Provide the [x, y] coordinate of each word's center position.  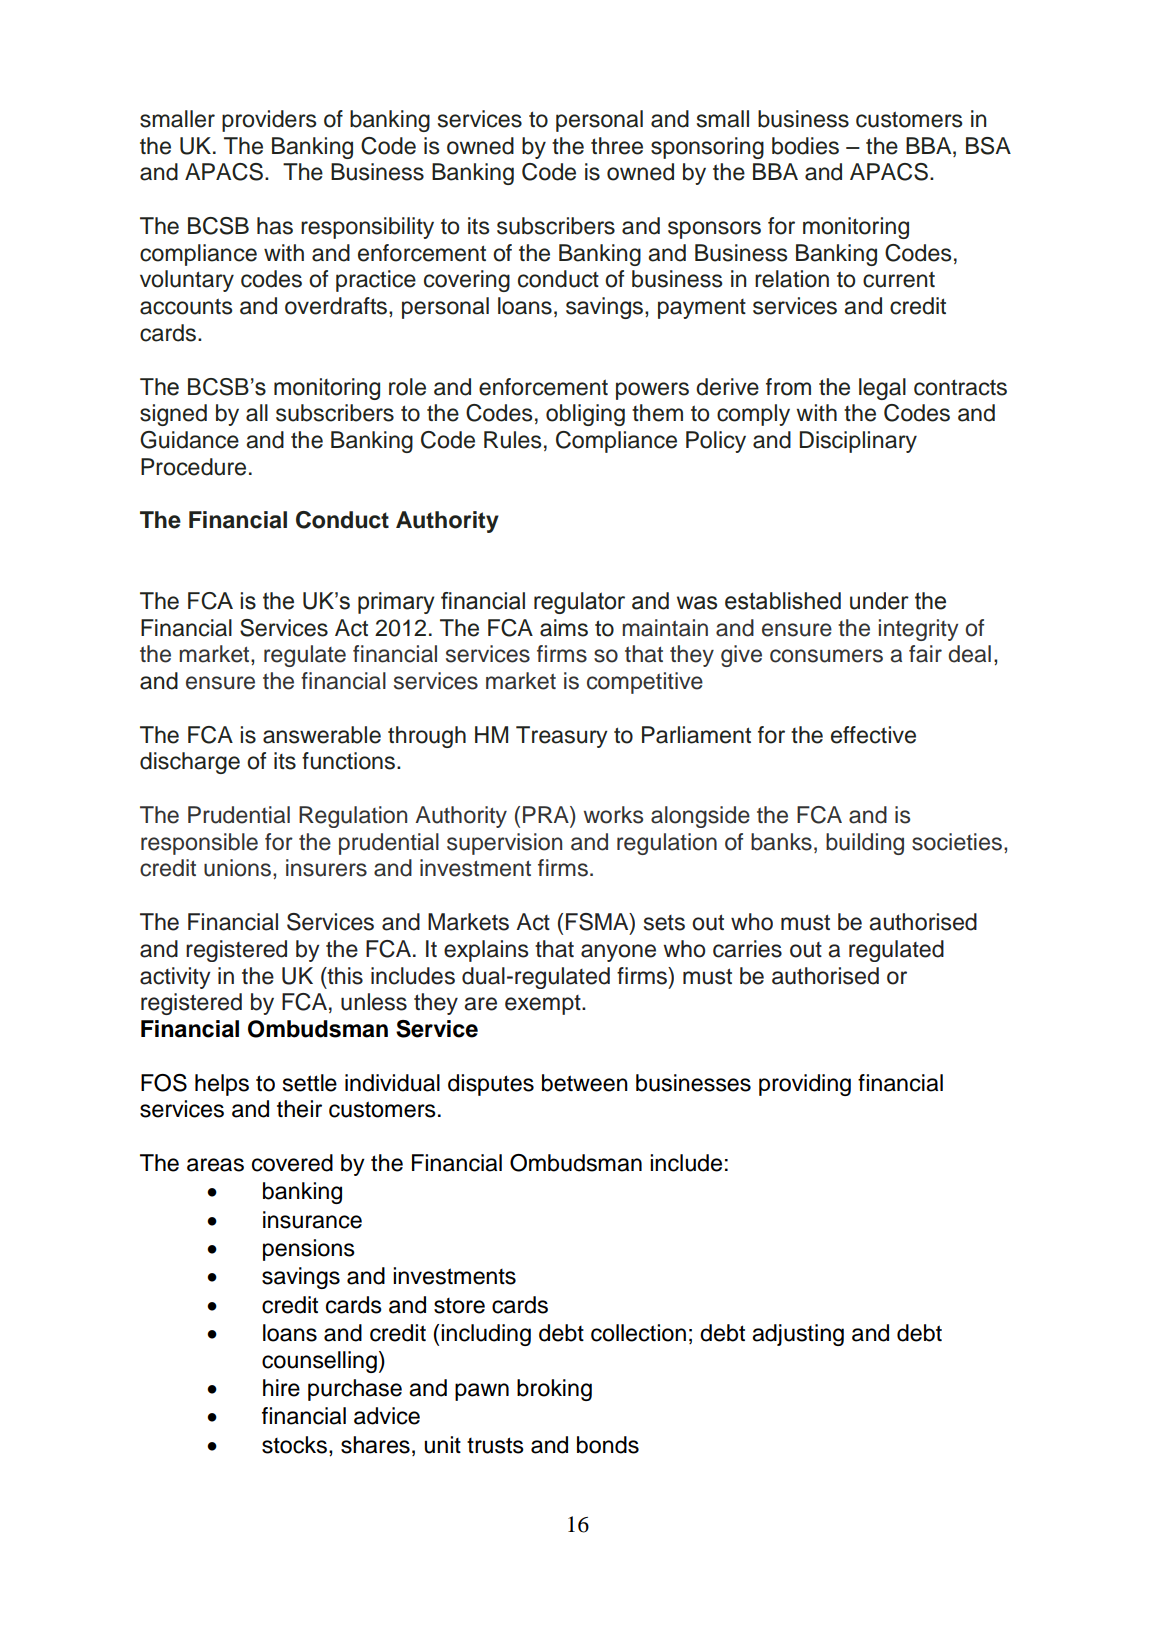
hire [281, 1388]
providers [269, 121]
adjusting [798, 1335]
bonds [608, 1445]
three [617, 146]
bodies [805, 146]
